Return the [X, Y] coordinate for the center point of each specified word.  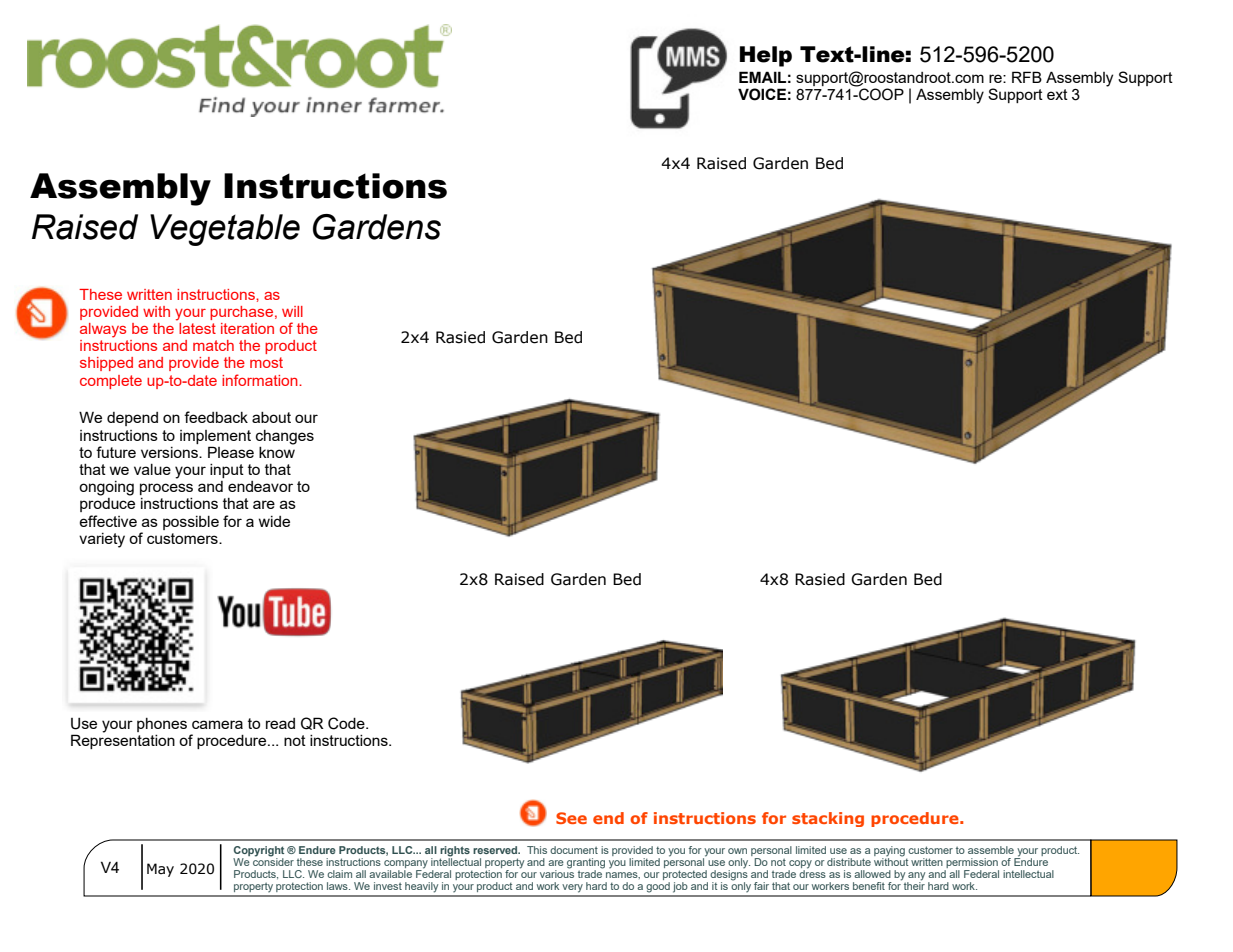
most [266, 362]
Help [766, 56]
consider [273, 860]
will [292, 311]
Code [347, 723]
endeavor [260, 486]
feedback [216, 417]
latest [196, 327]
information [261, 380]
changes [285, 437]
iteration [247, 328]
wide [274, 521]
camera [217, 724]
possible [191, 523]
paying [889, 851]
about [271, 417]
